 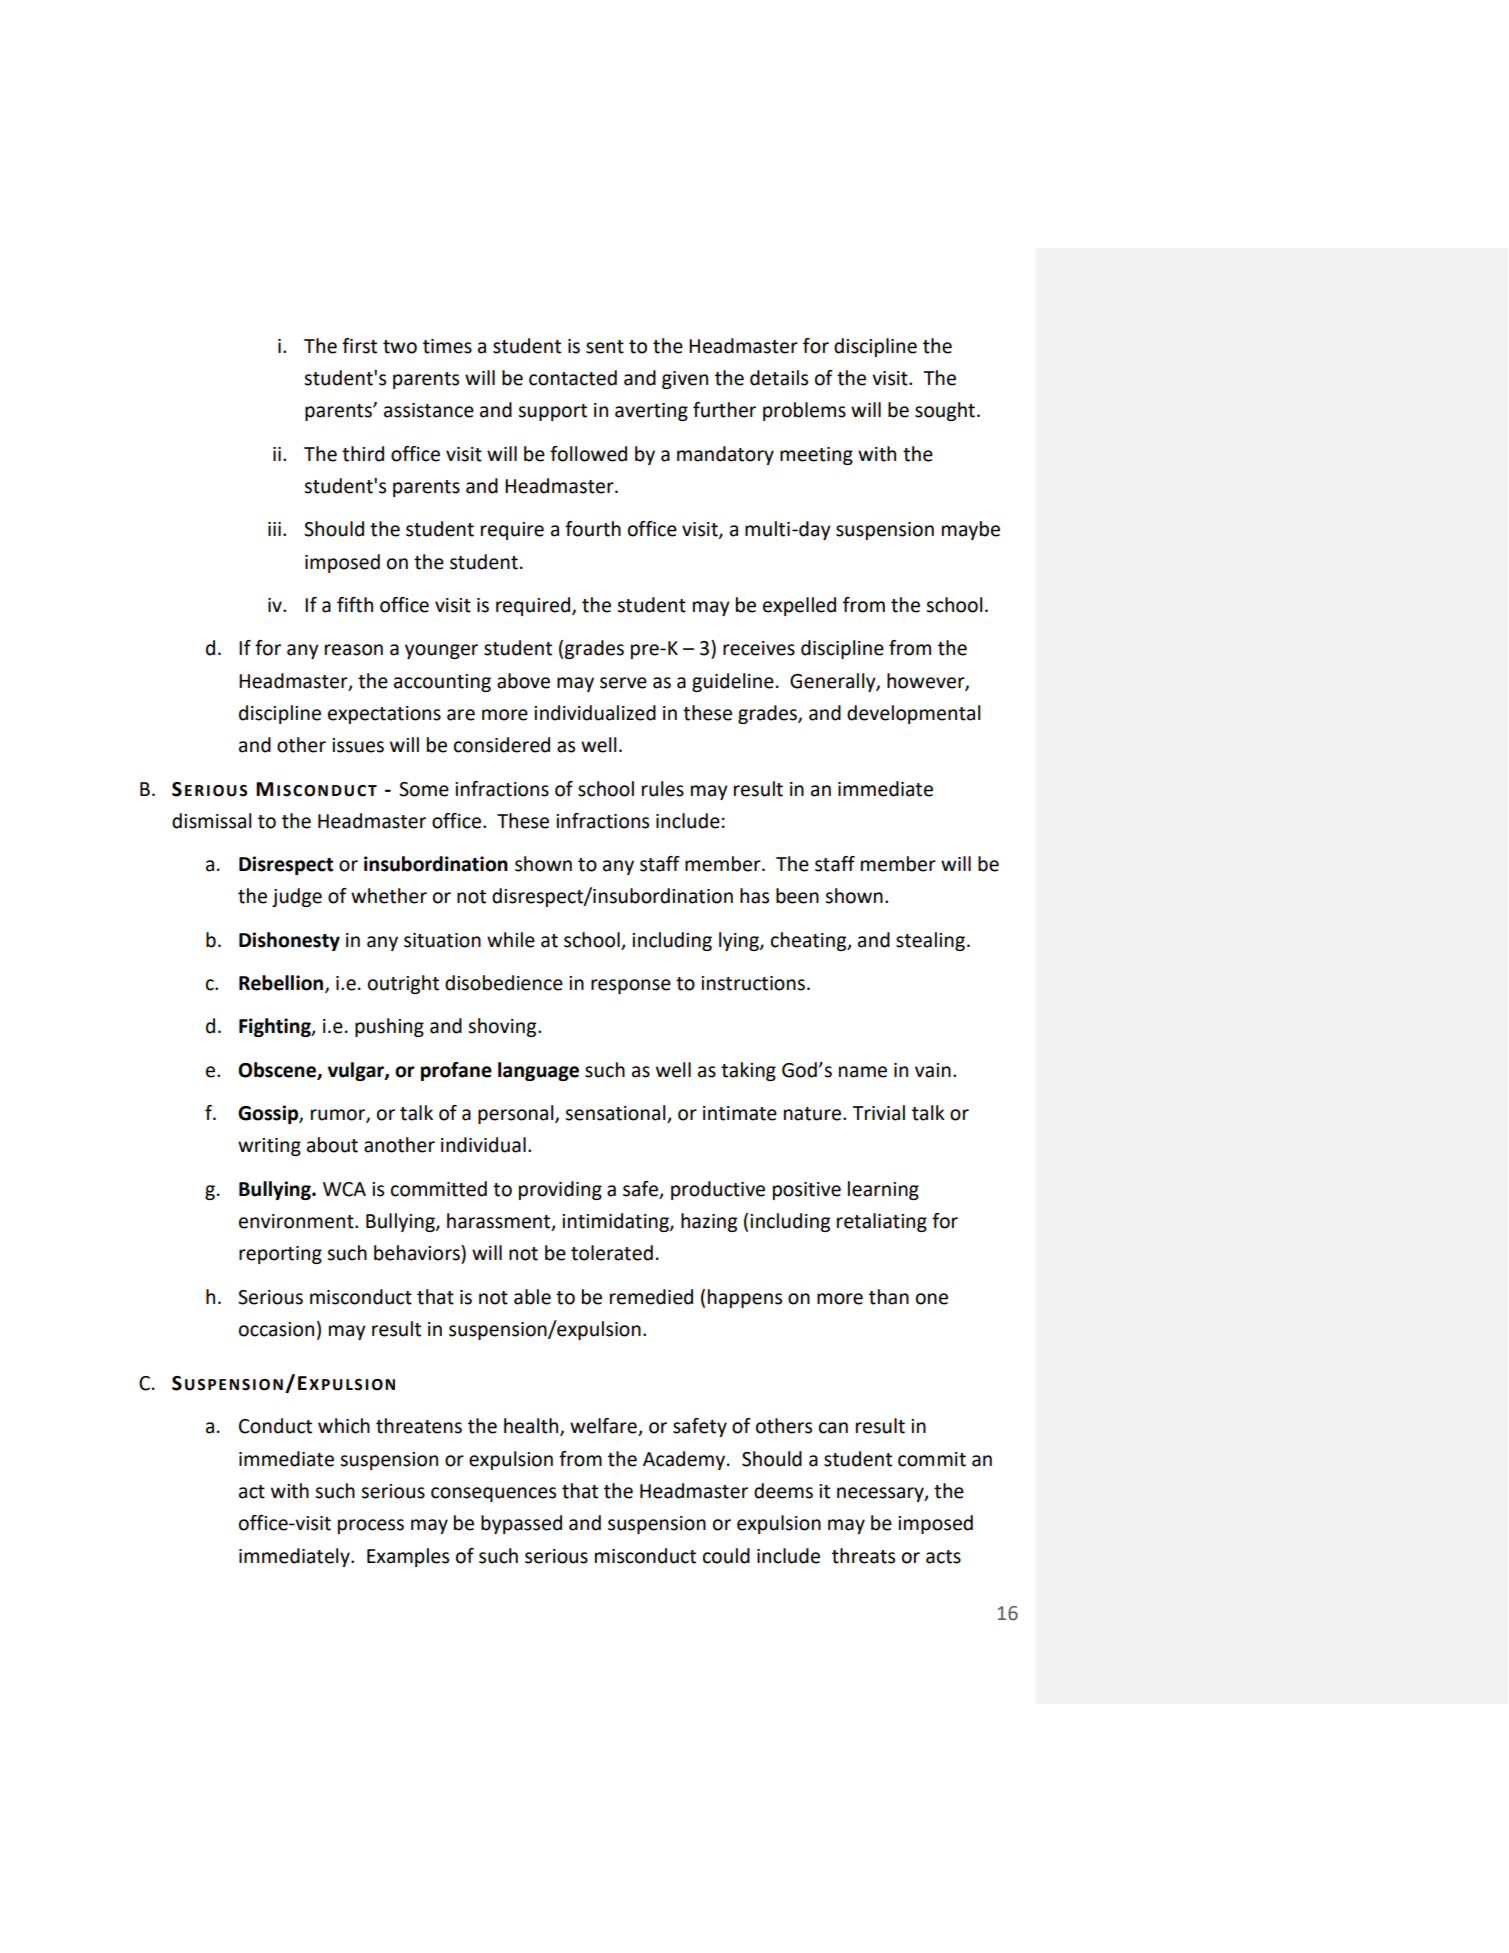 What do you see at coordinates (371, 1526) in the screenshot?
I see `process` at bounding box center [371, 1526].
